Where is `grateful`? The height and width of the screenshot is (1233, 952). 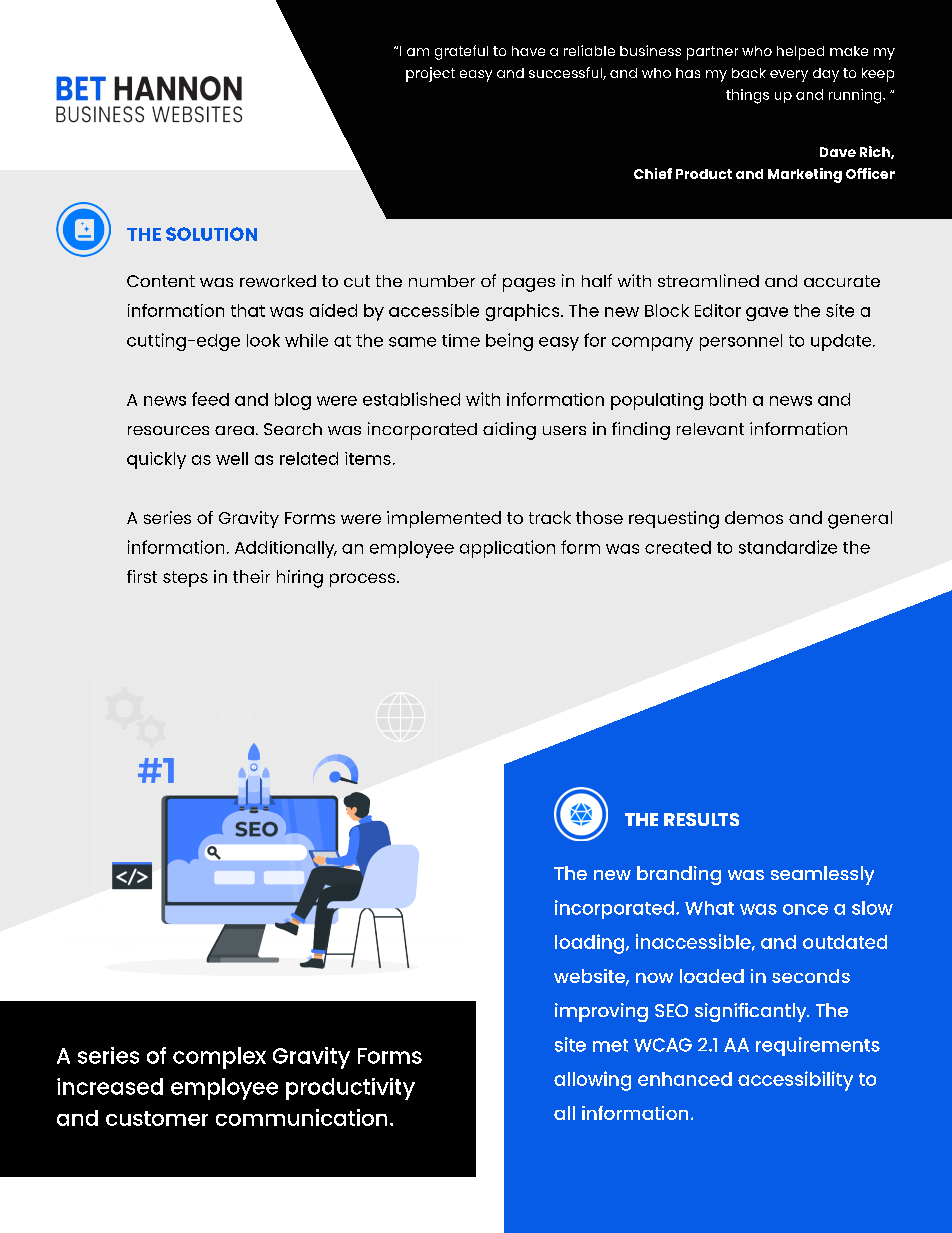 grateful is located at coordinates (461, 52).
